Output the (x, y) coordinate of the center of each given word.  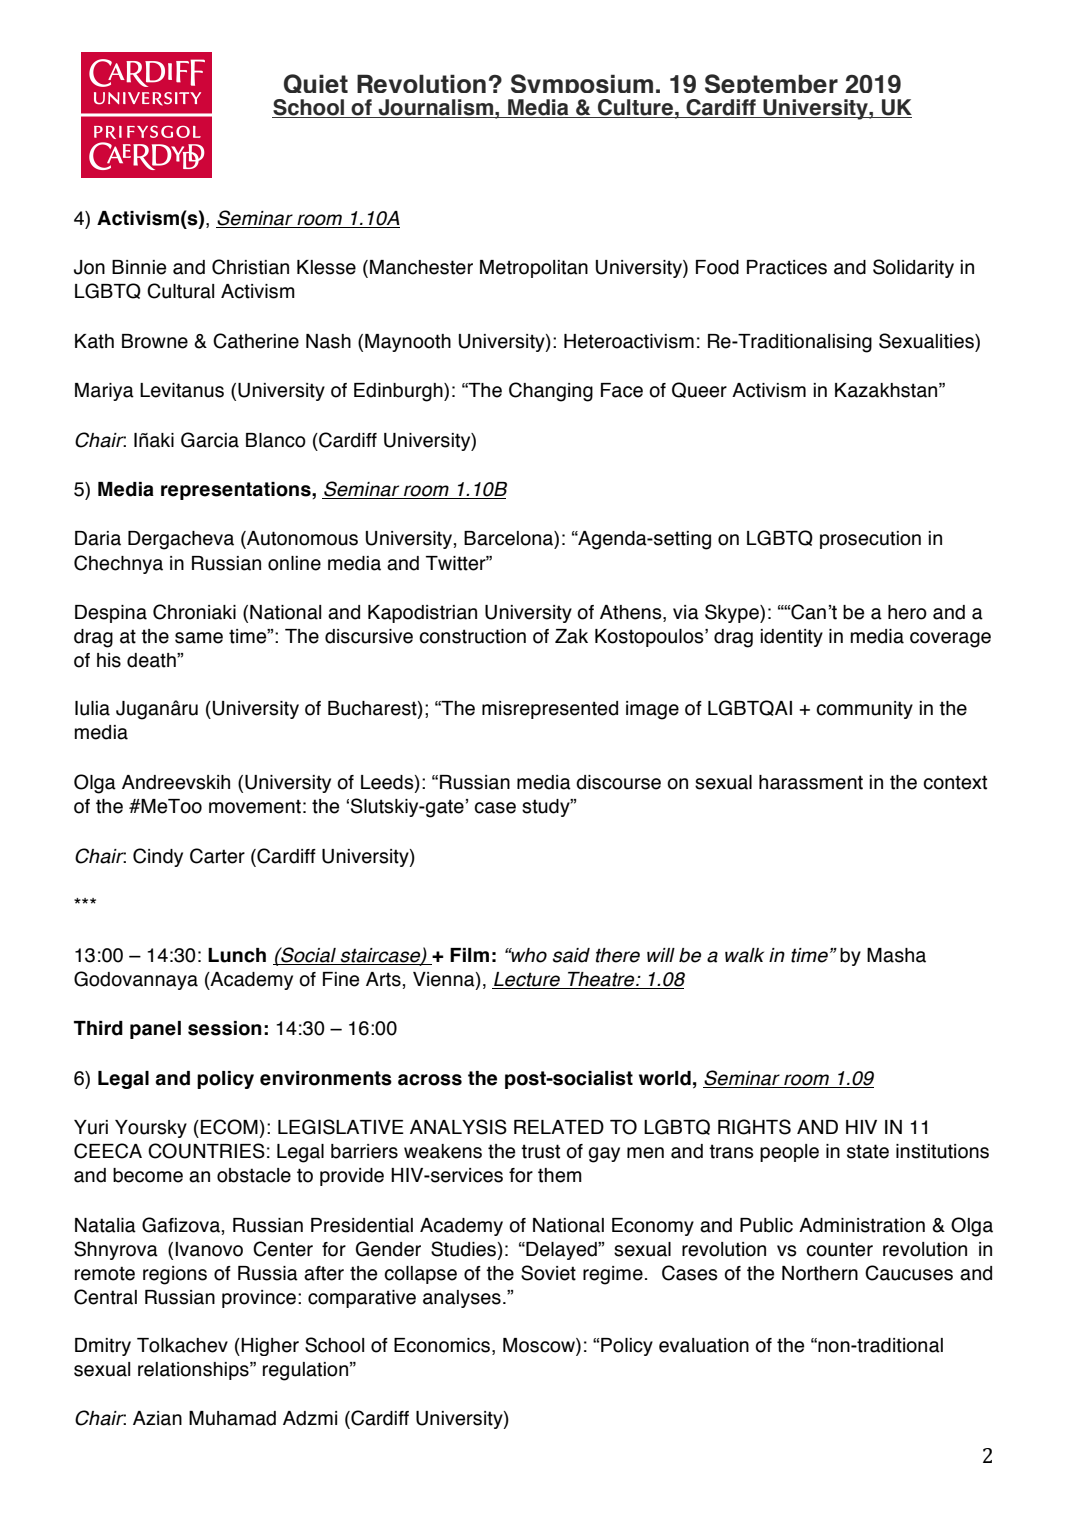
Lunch (237, 955)
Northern (820, 1273)
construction (472, 636)
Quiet (316, 83)
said (571, 955)
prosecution (870, 540)
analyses (462, 1299)
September (771, 87)
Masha (896, 955)
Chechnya (118, 564)
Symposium (581, 87)
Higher (269, 1347)
